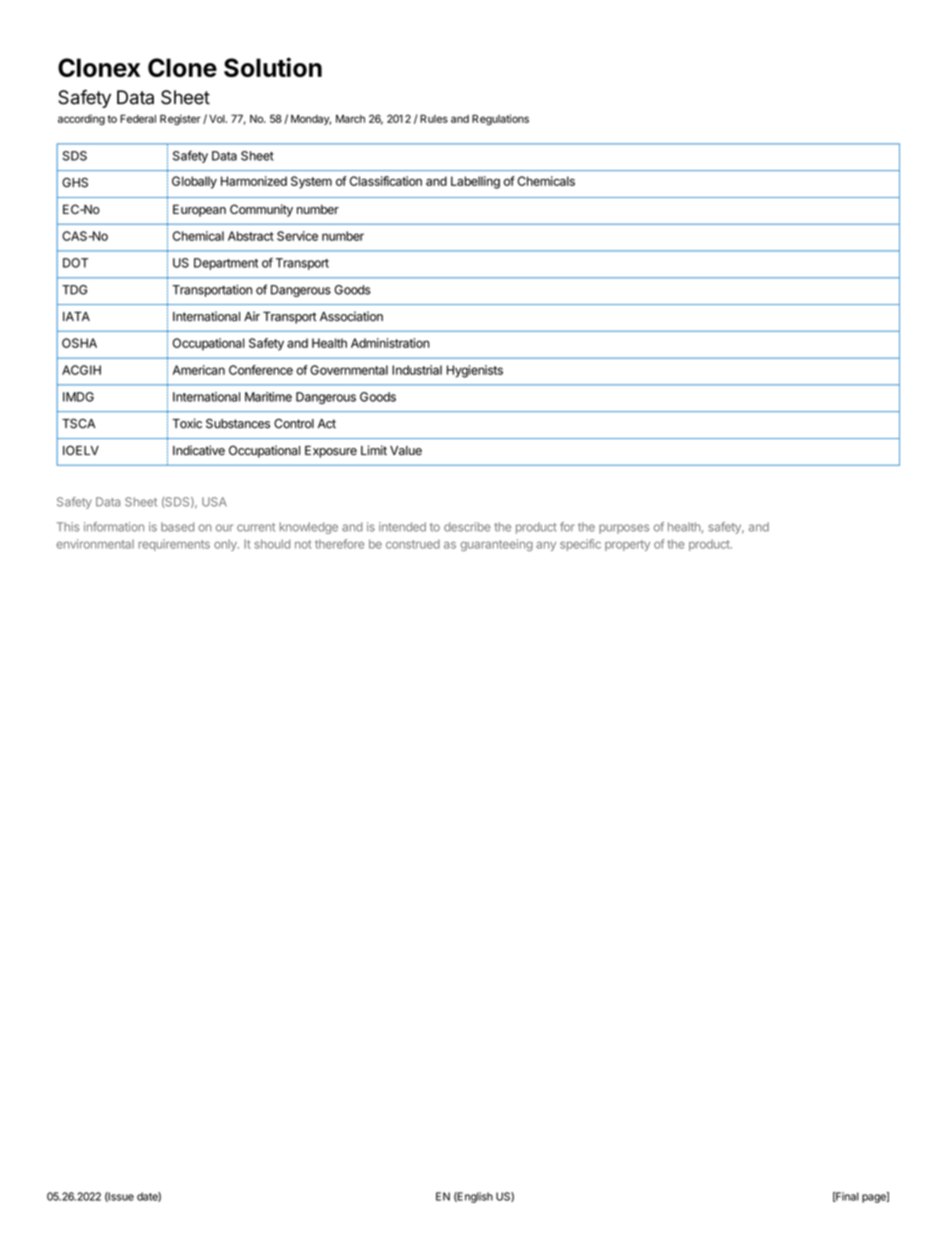 The height and width of the screenshot is (1233, 952). Describe the element at coordinates (294, 423) in the screenshot. I see `Control` at that location.
